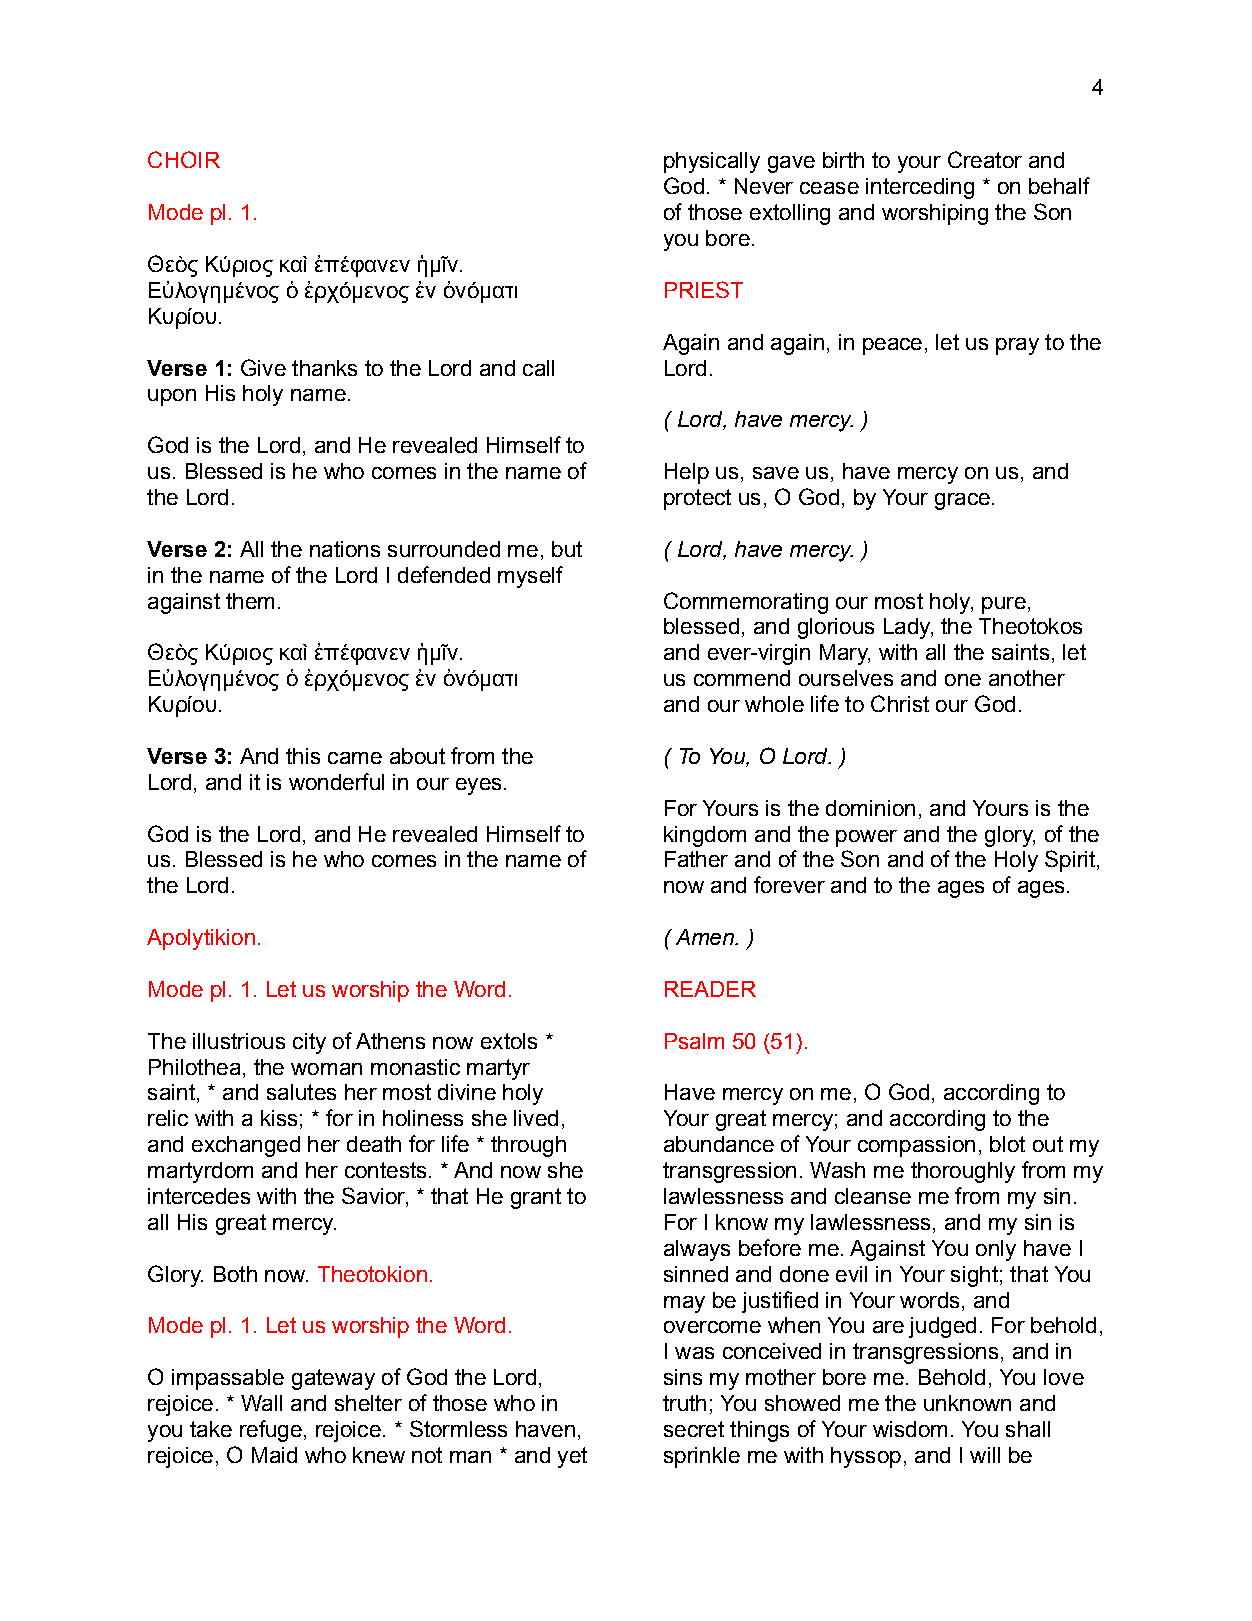  What do you see at coordinates (184, 159) in the screenshot?
I see `CHOIR` at bounding box center [184, 159].
